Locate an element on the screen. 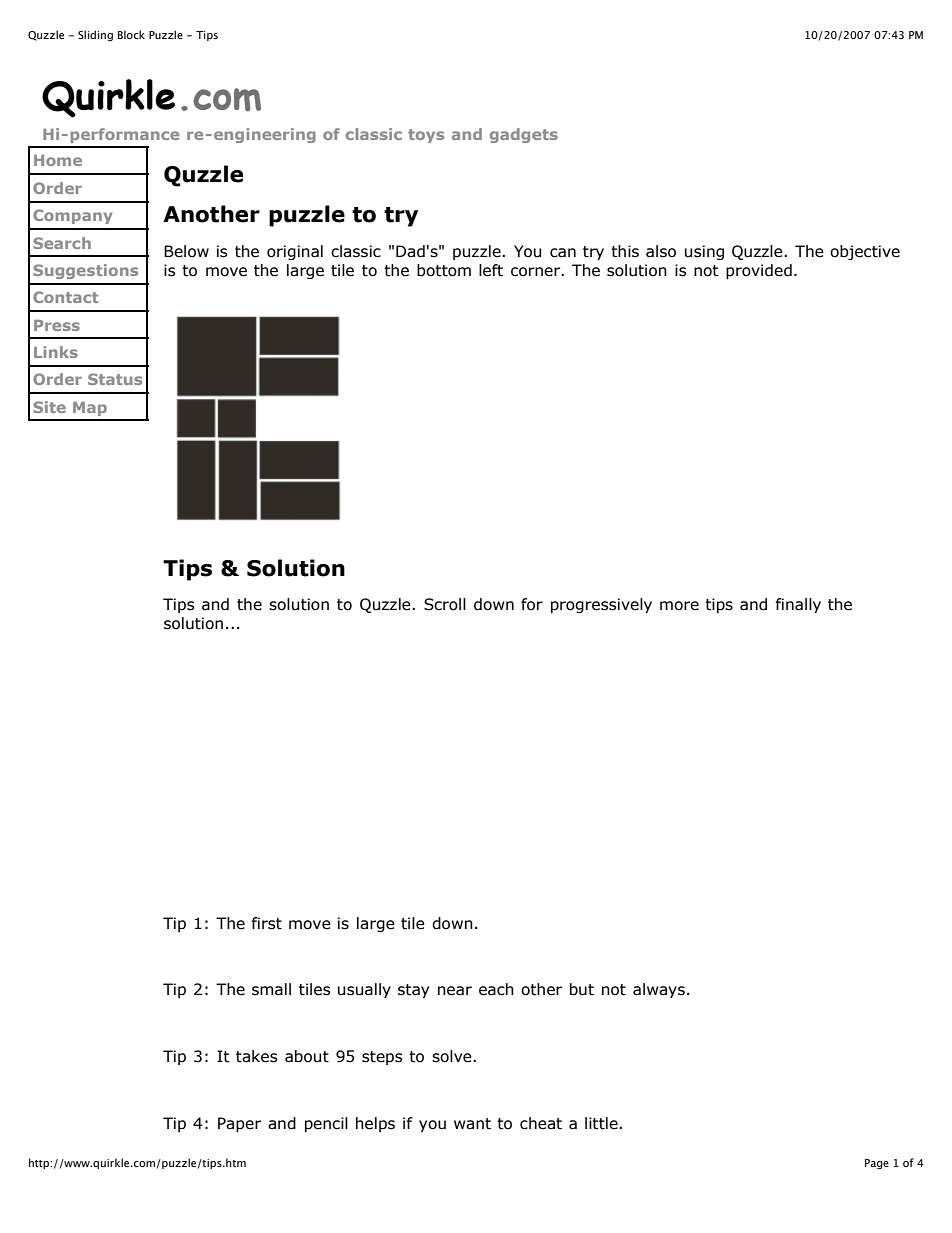 The height and width of the screenshot is (1233, 952). finally is located at coordinates (798, 605).
